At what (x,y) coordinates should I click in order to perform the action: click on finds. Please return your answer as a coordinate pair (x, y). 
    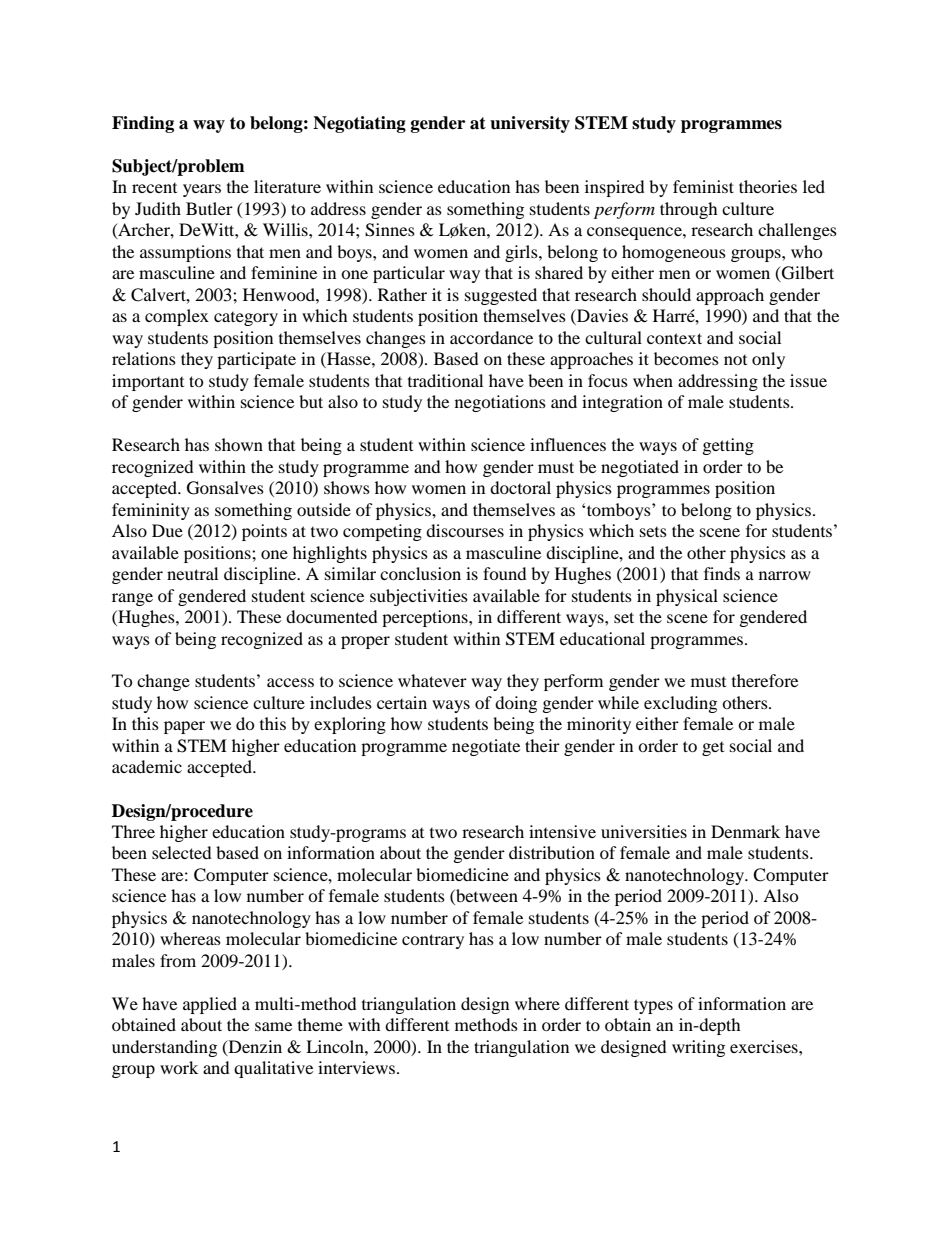
    Looking at the image, I should click on (722, 573).
